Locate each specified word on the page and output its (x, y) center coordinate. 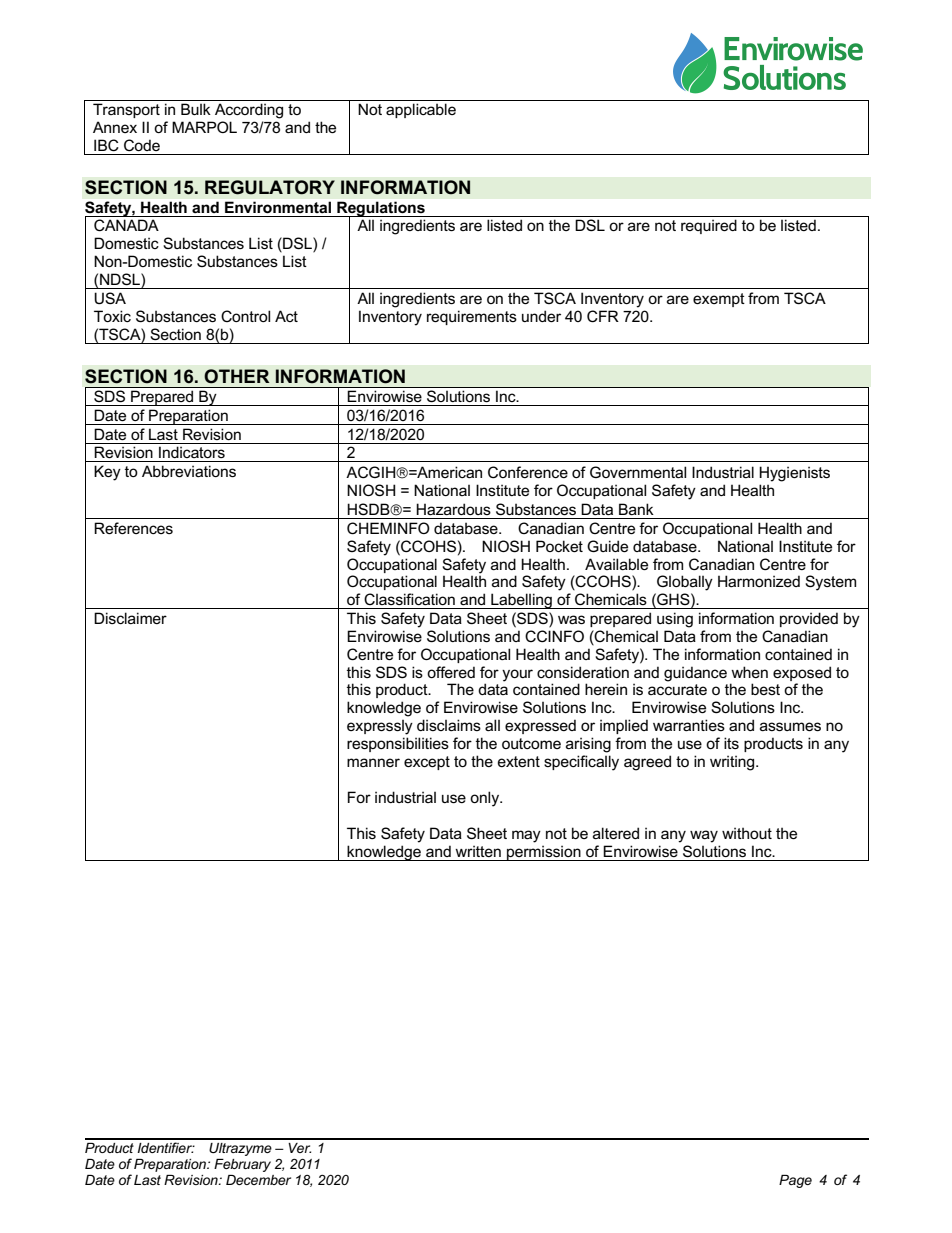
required (709, 226)
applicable (421, 110)
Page (795, 1181)
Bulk (196, 109)
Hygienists (794, 474)
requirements (472, 317)
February (242, 1165)
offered (451, 672)
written (478, 851)
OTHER (236, 376)
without (747, 833)
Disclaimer (130, 618)
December (258, 1180)
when (749, 672)
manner (373, 762)
